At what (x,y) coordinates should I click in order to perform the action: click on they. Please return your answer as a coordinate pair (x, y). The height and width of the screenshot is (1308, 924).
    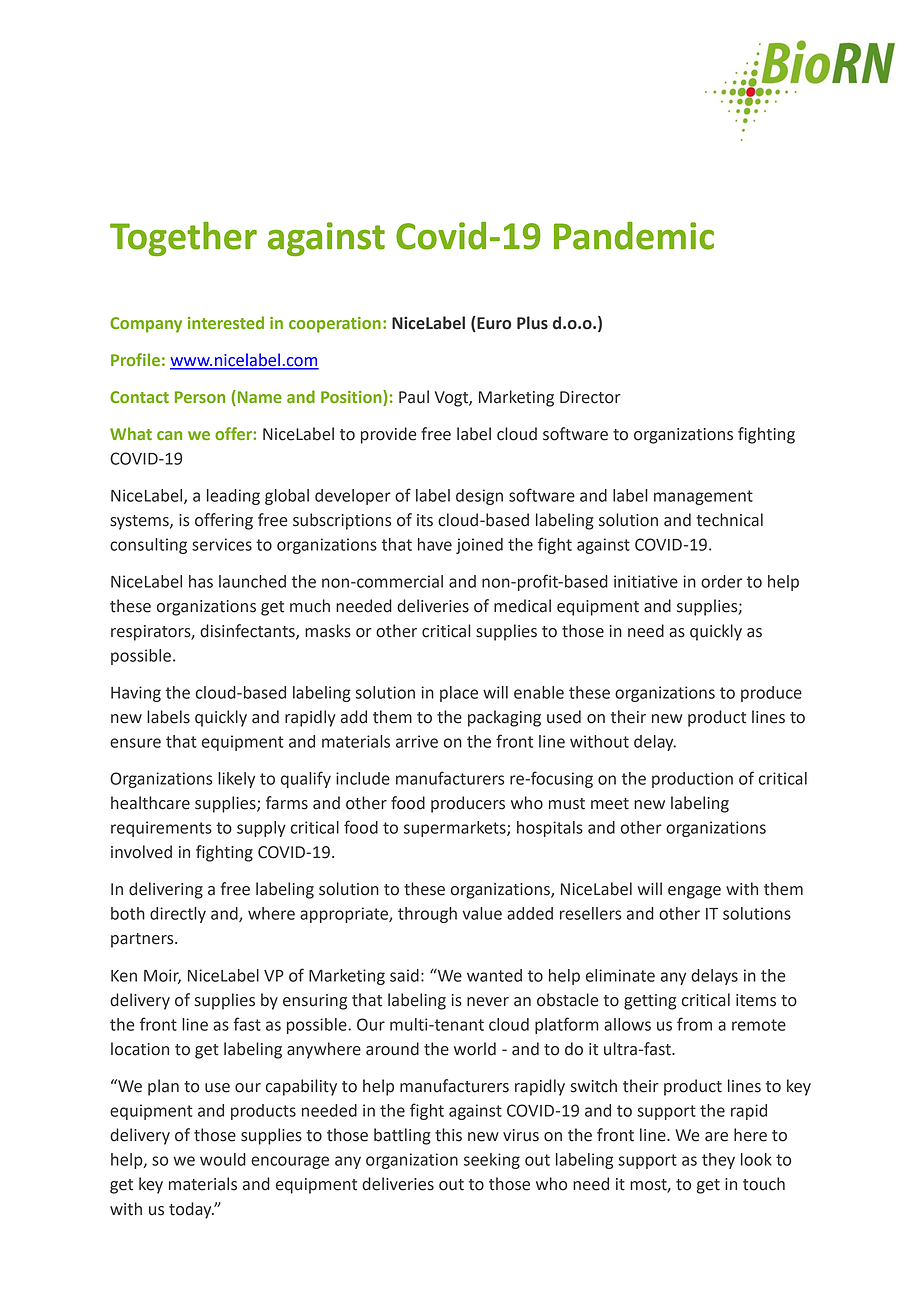
    Looking at the image, I should click on (718, 1161).
